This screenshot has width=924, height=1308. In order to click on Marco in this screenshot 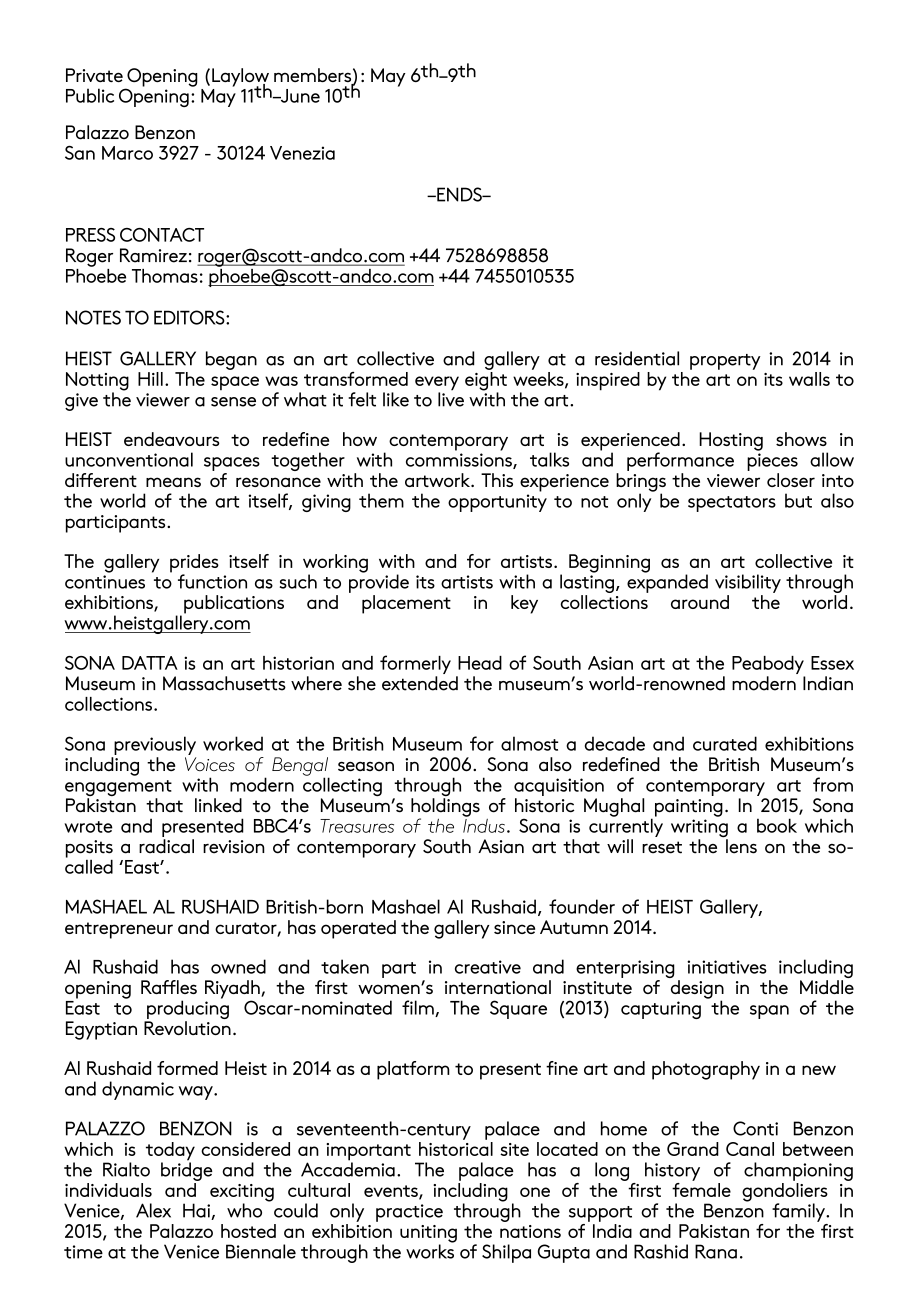, I will do `click(127, 153)`.
